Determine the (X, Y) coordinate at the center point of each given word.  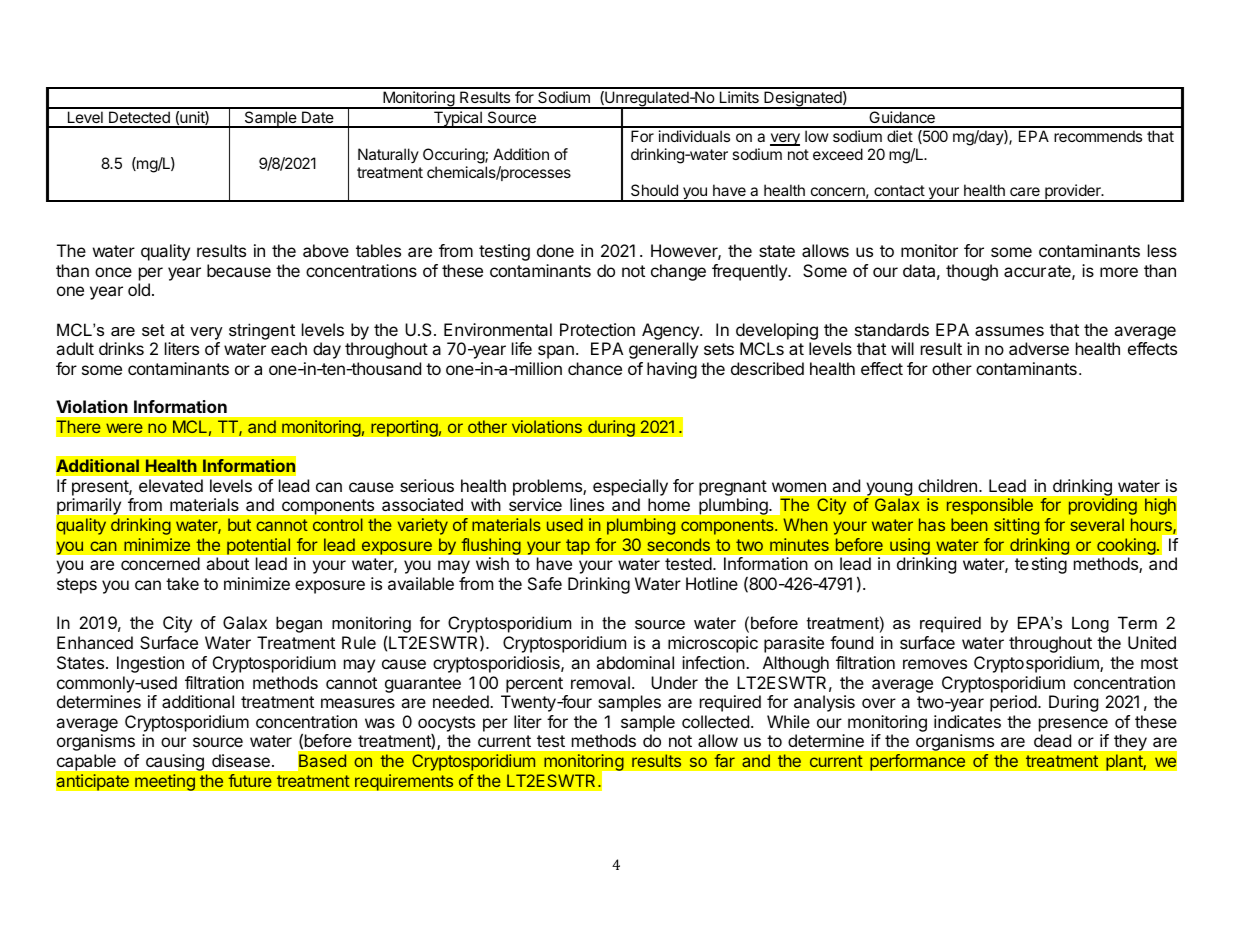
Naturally (388, 155)
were (124, 428)
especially (630, 487)
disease (241, 760)
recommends (1098, 136)
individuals (694, 136)
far (724, 760)
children (947, 485)
